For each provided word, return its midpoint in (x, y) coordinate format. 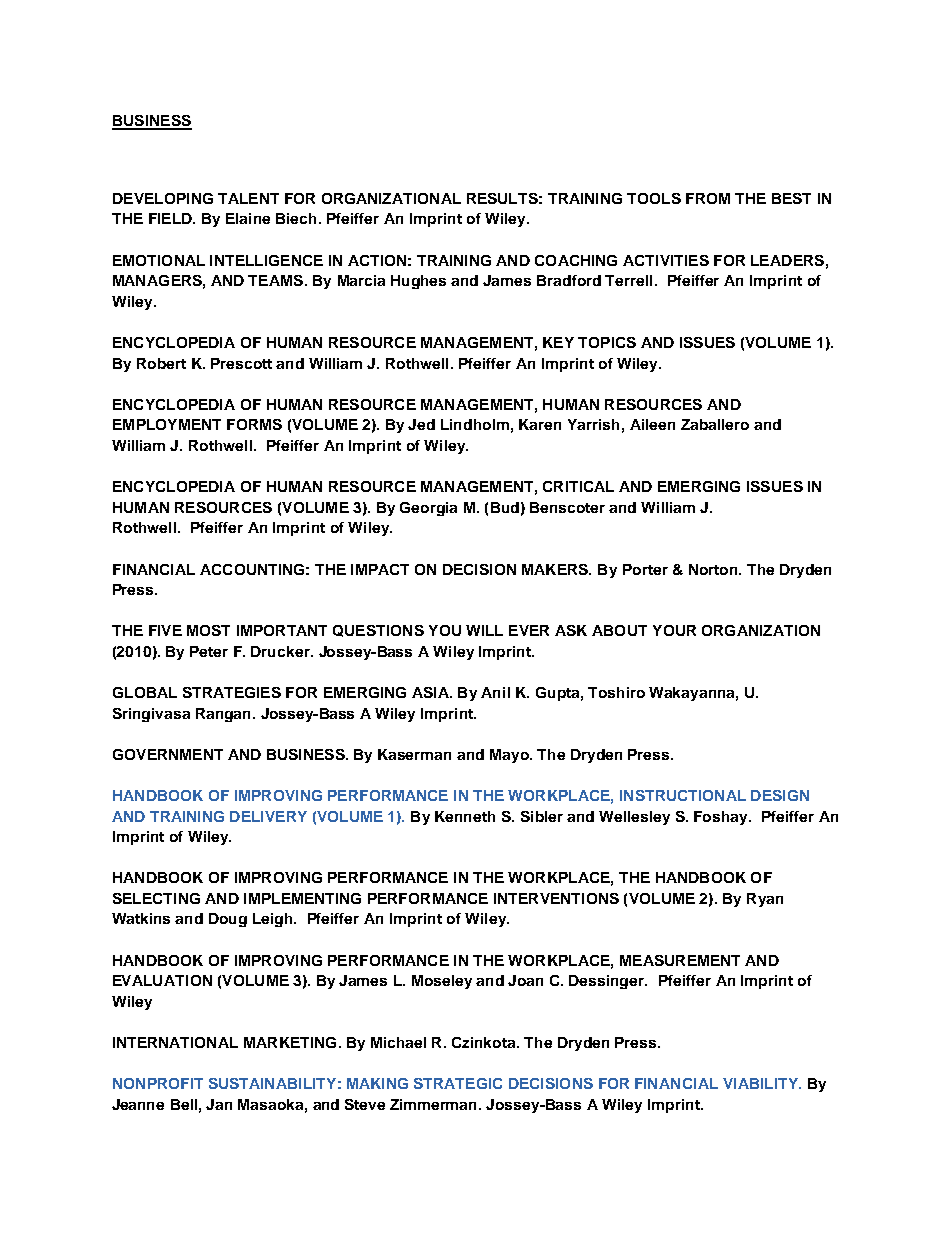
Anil (495, 692)
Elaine (248, 218)
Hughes (418, 282)
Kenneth (465, 816)
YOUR (674, 630)
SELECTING (156, 898)
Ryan (765, 900)
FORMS (254, 424)
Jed (421, 424)
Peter (209, 651)
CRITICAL (578, 486)
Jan (219, 1104)
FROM (708, 198)
